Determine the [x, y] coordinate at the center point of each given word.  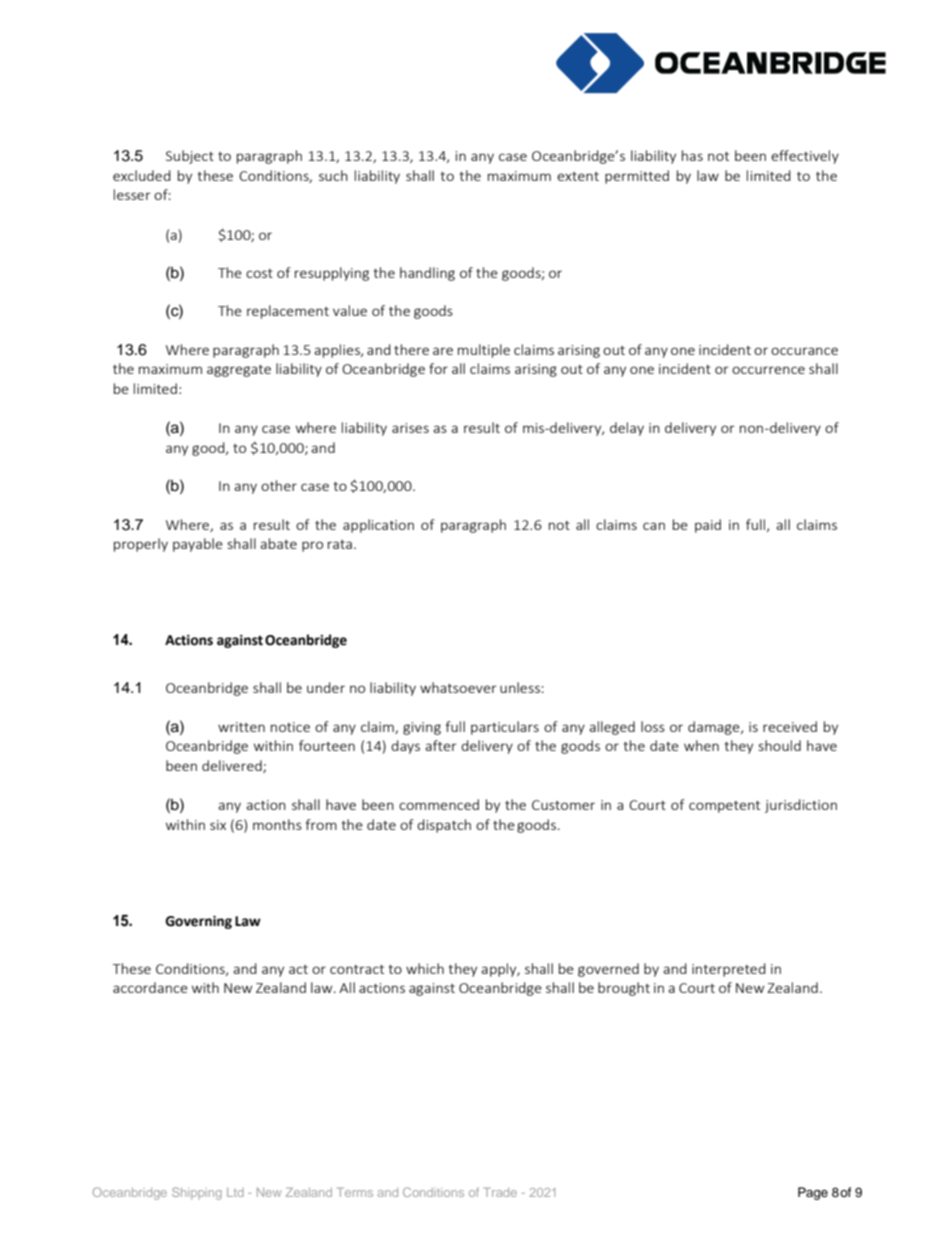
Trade [500, 1192]
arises [410, 428]
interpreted [729, 970]
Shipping [197, 1193]
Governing [198, 922]
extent [578, 176]
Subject [190, 157]
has [692, 155]
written [241, 727]
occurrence [768, 370]
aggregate [239, 371]
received [790, 726]
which [425, 968]
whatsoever [458, 687]
